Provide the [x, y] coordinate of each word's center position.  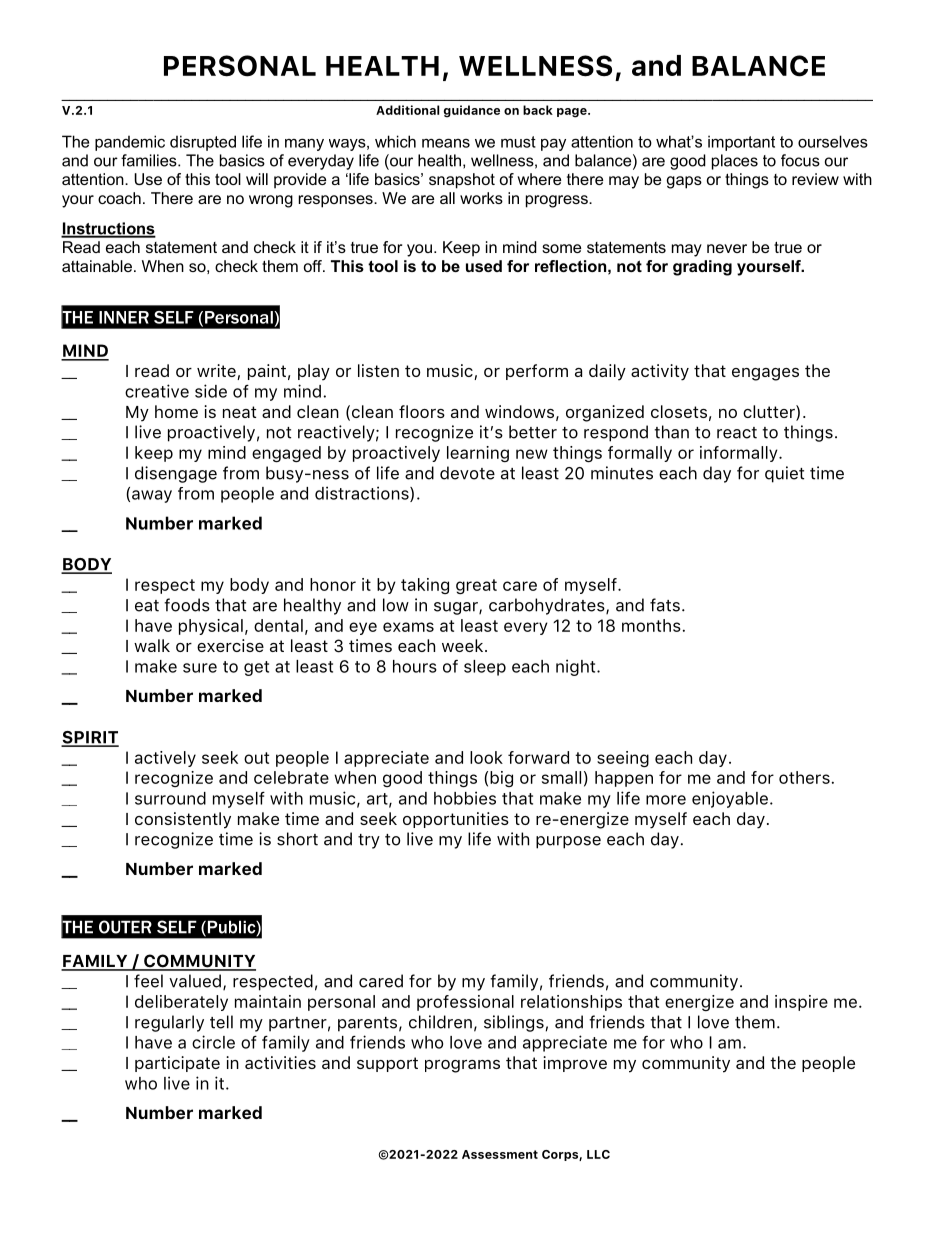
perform [537, 372]
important [741, 143]
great [476, 586]
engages [765, 374]
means [446, 143]
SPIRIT [90, 738]
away [152, 496]
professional [465, 1003]
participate [177, 1064]
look [486, 757]
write [217, 372]
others [804, 777]
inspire [801, 1003]
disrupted [203, 143]
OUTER [125, 927]
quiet [784, 474]
